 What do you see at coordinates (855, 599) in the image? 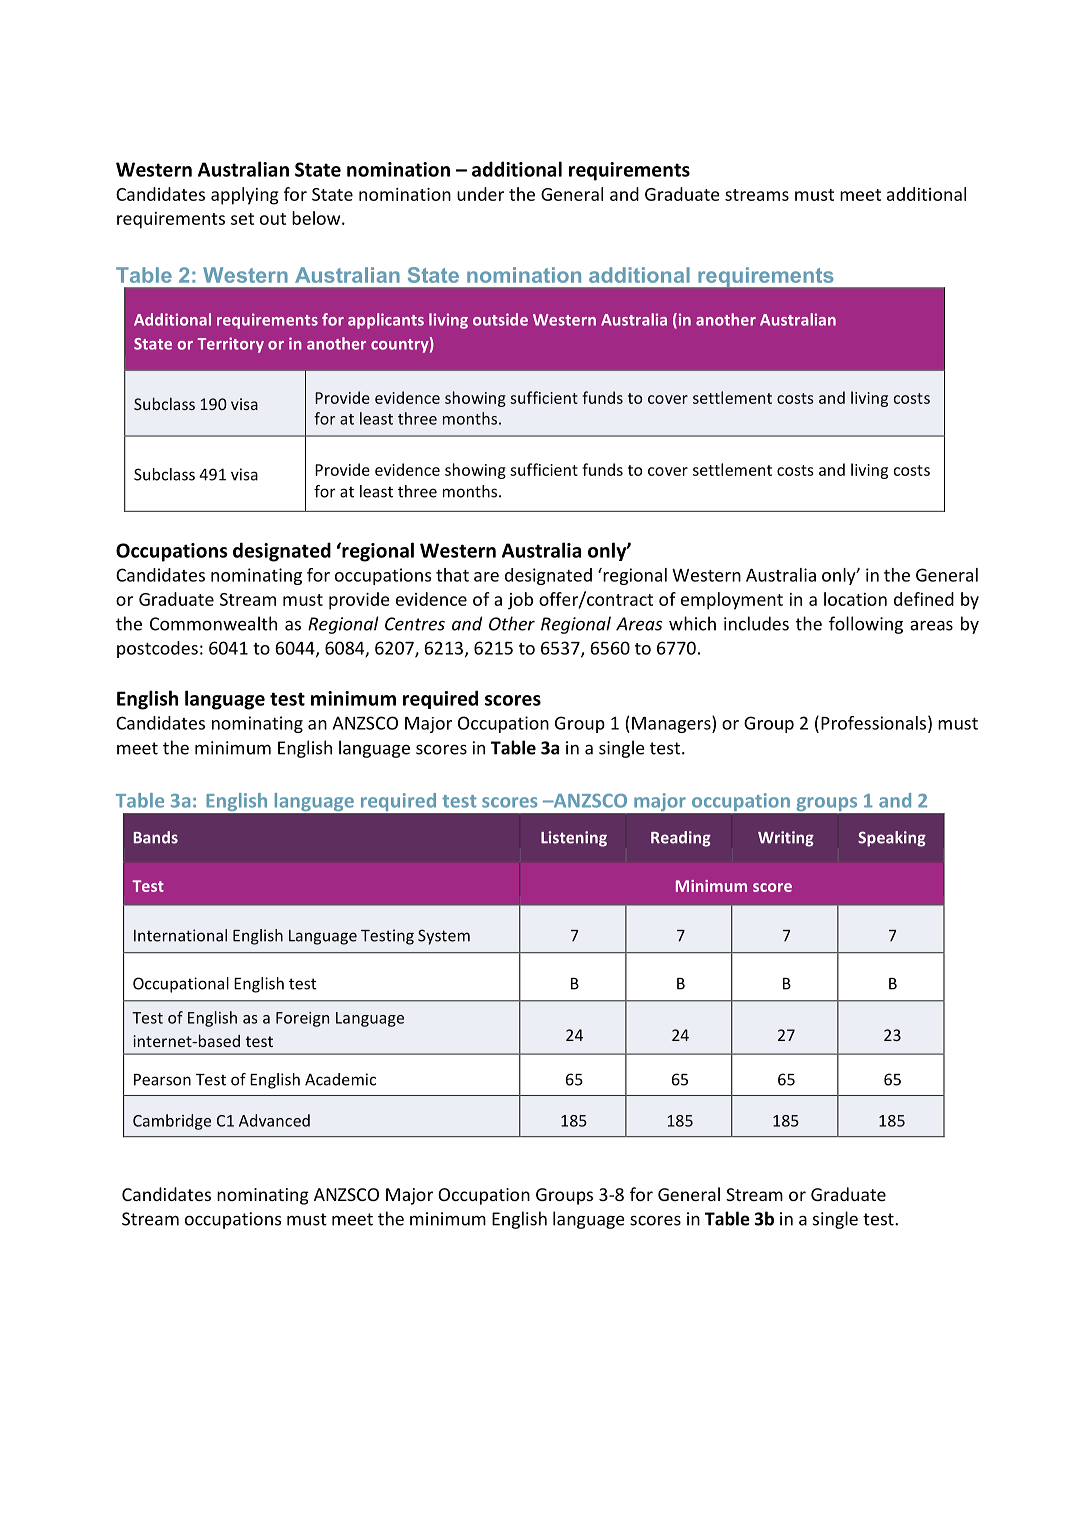
I see `location` at bounding box center [855, 599].
